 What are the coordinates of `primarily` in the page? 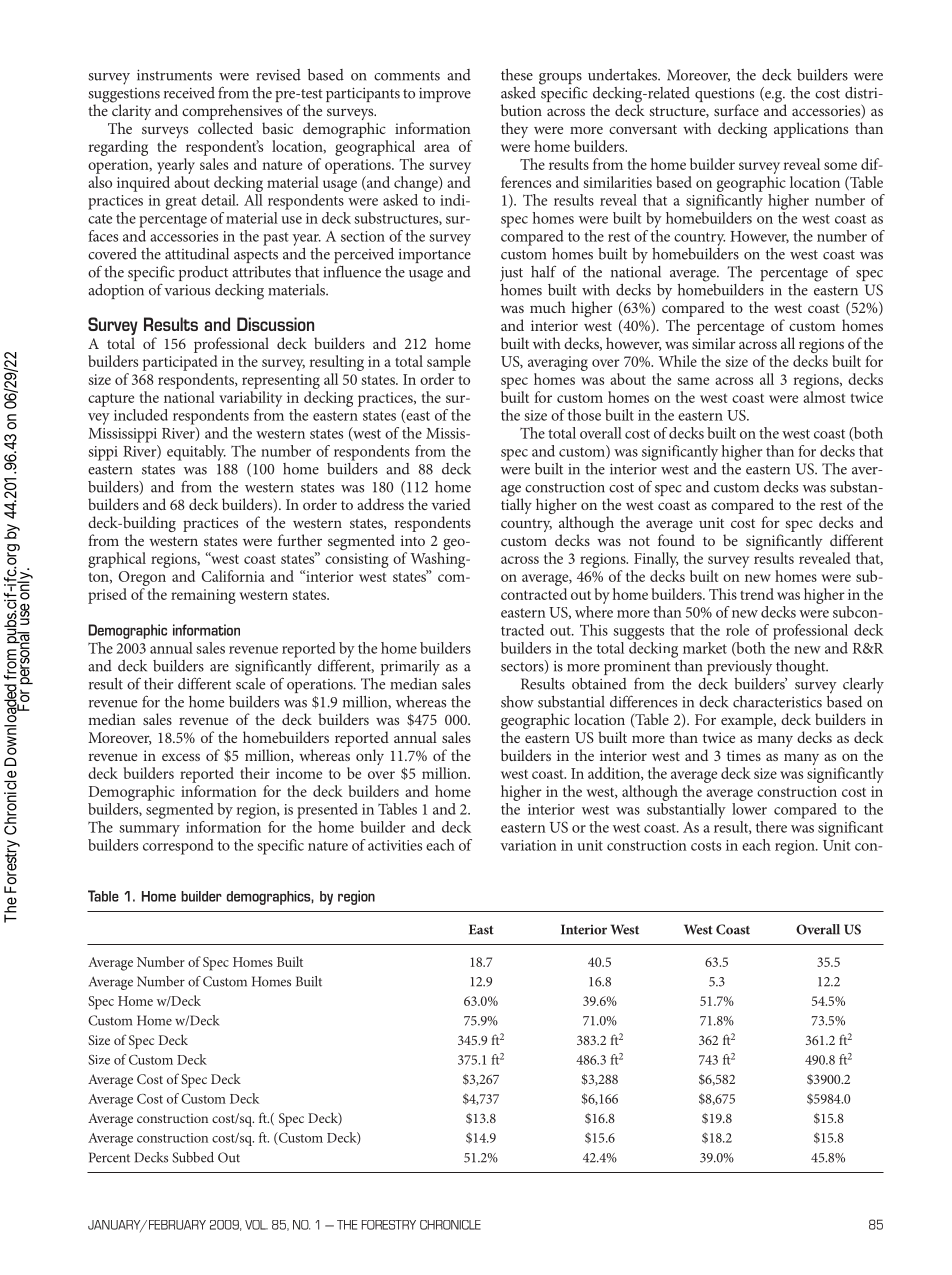 It's located at (410, 667).
